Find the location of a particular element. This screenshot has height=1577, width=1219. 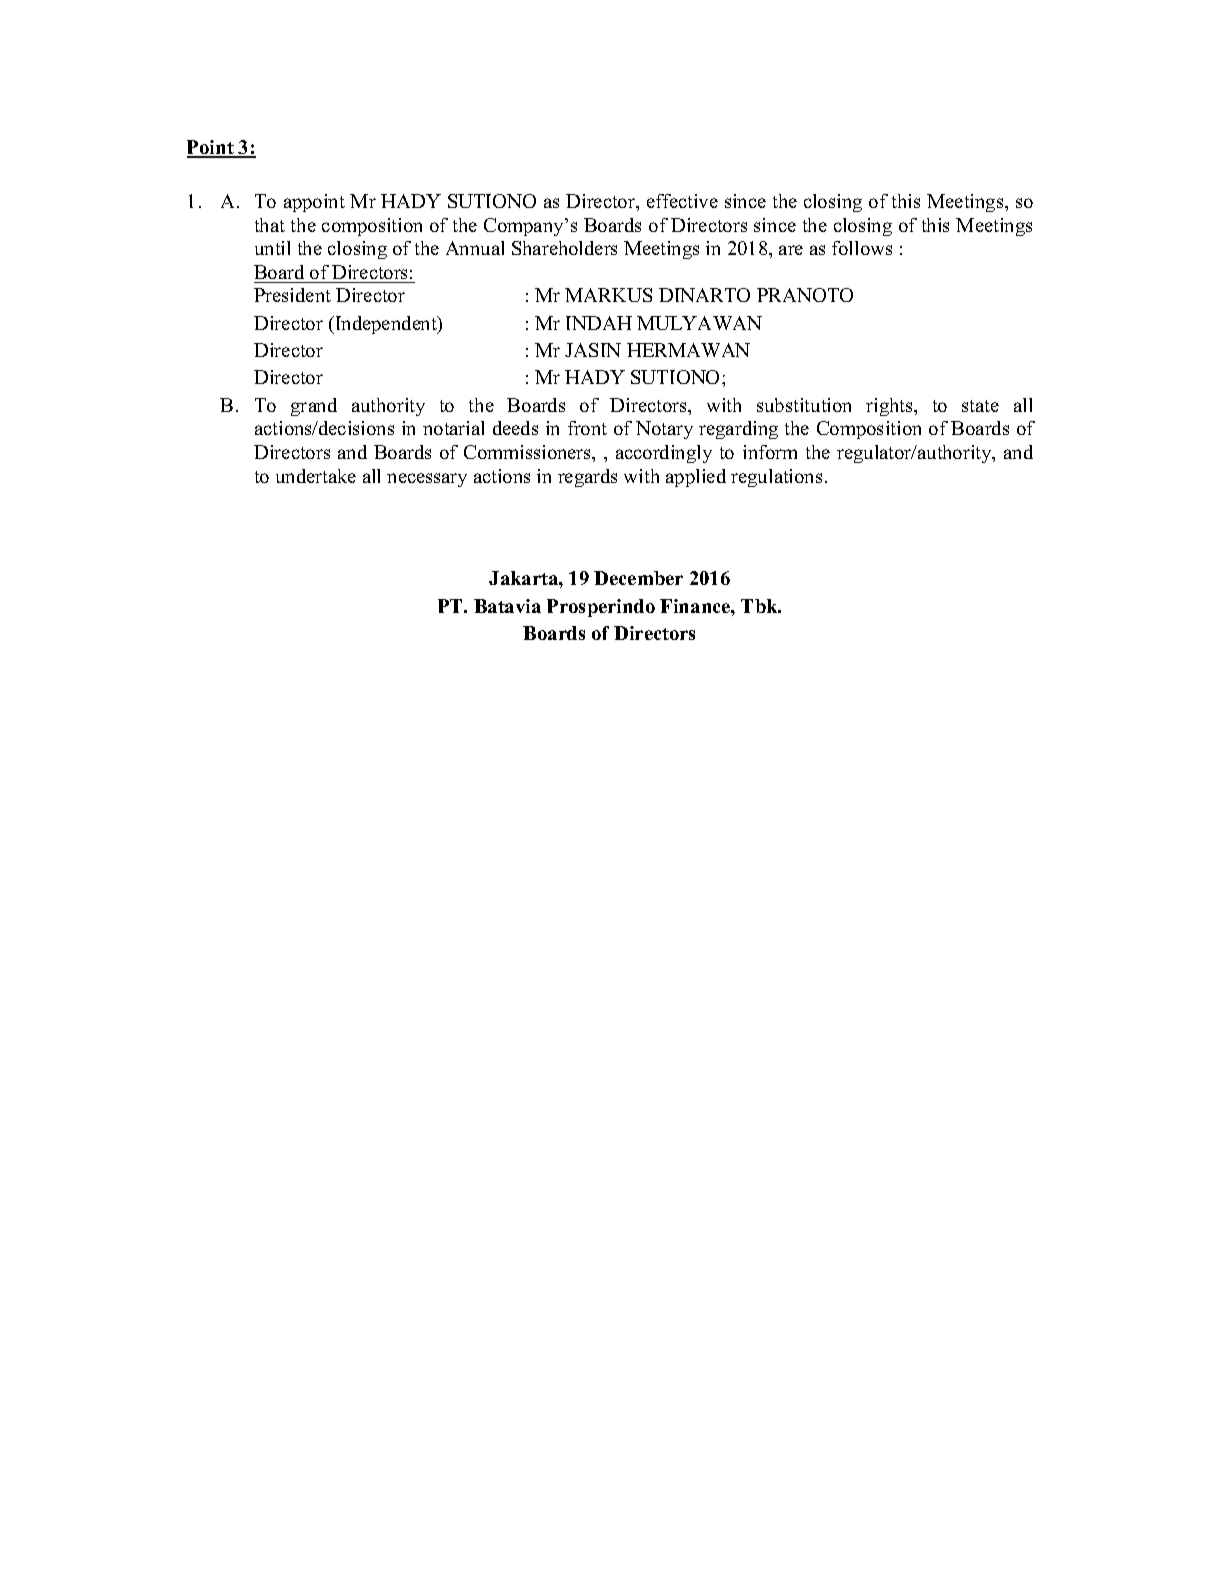

regulations is located at coordinates (776, 478).
